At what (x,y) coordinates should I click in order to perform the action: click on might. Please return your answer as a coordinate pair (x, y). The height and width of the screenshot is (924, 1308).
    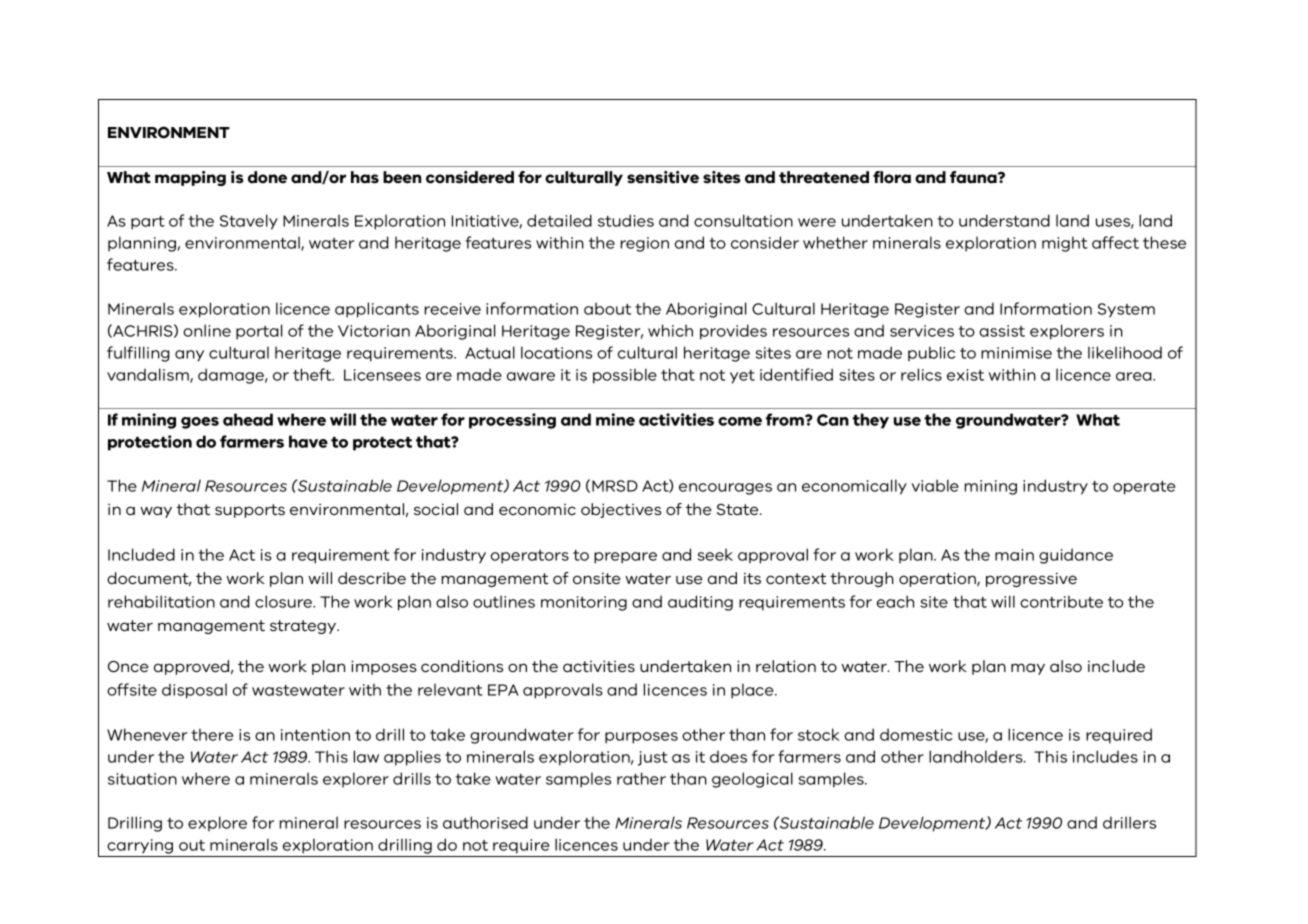
    Looking at the image, I should click on (1065, 244).
